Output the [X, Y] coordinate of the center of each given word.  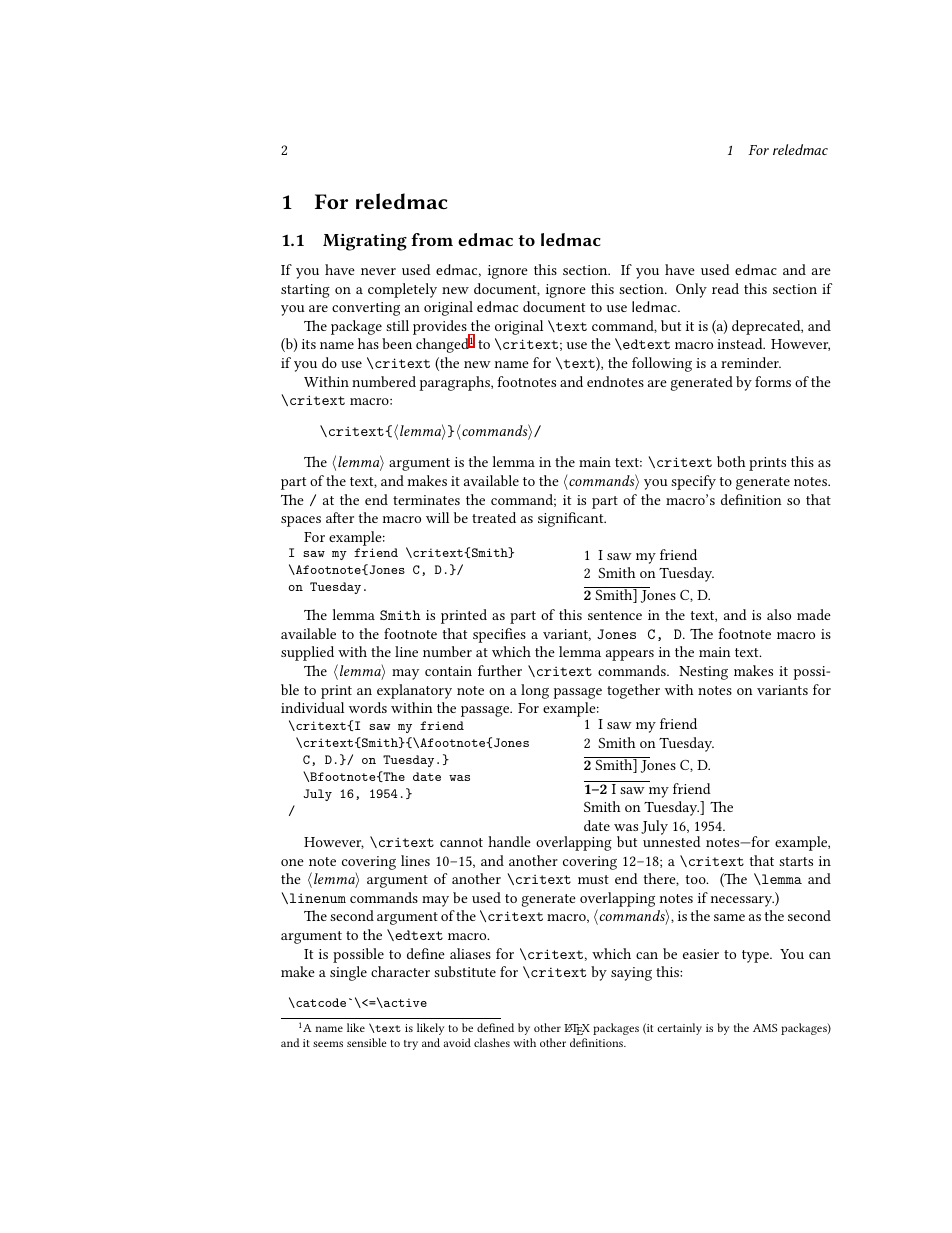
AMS [765, 1028]
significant [572, 519]
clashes [492, 1042]
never [378, 271]
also [779, 614]
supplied [307, 653]
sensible [367, 1042]
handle [509, 841]
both [731, 461]
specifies [499, 635]
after [340, 517]
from [432, 239]
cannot [461, 842]
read [725, 288]
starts [796, 861]
